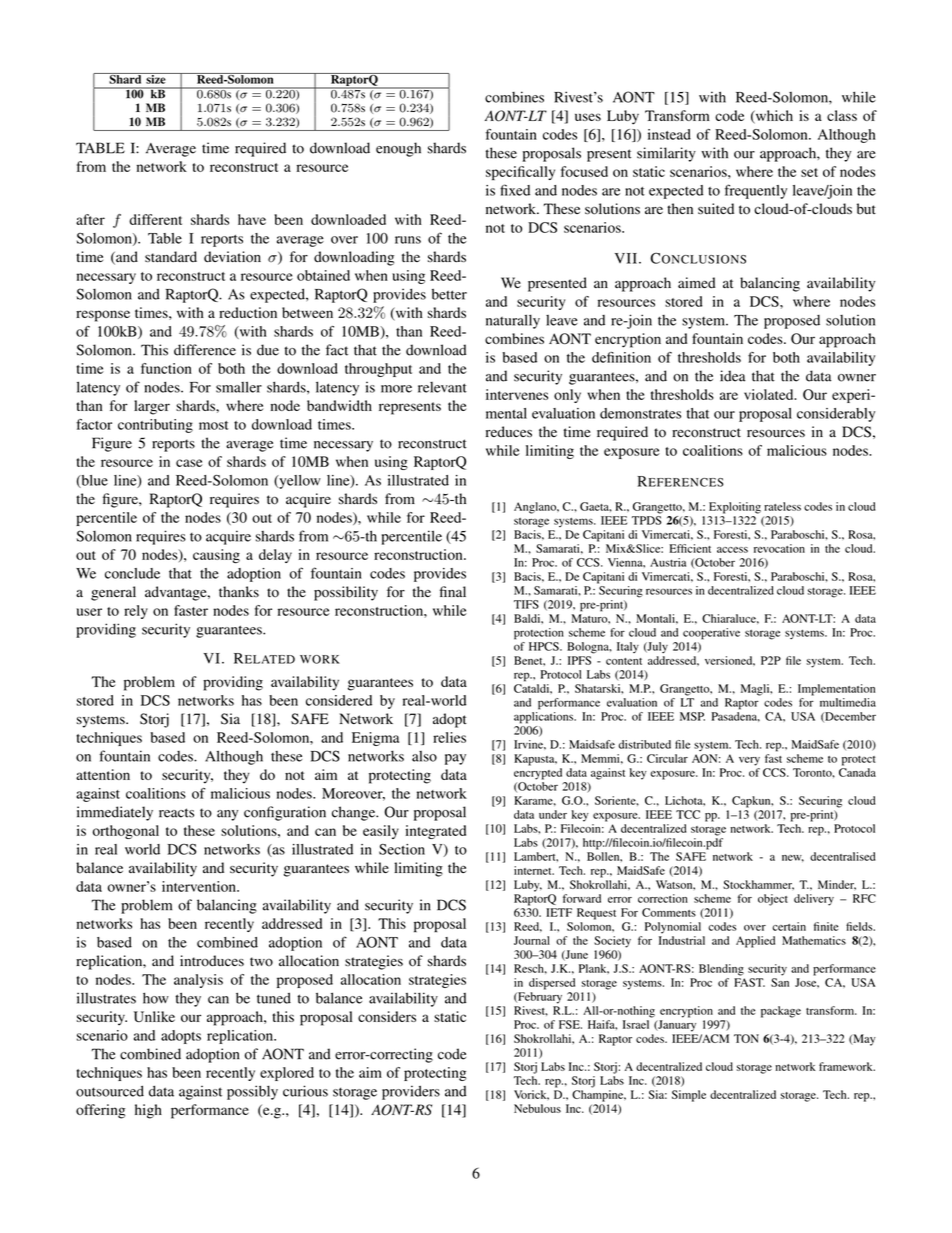 The height and width of the document is (1233, 952). What do you see at coordinates (836, 690) in the document?
I see `Implementation` at bounding box center [836, 690].
